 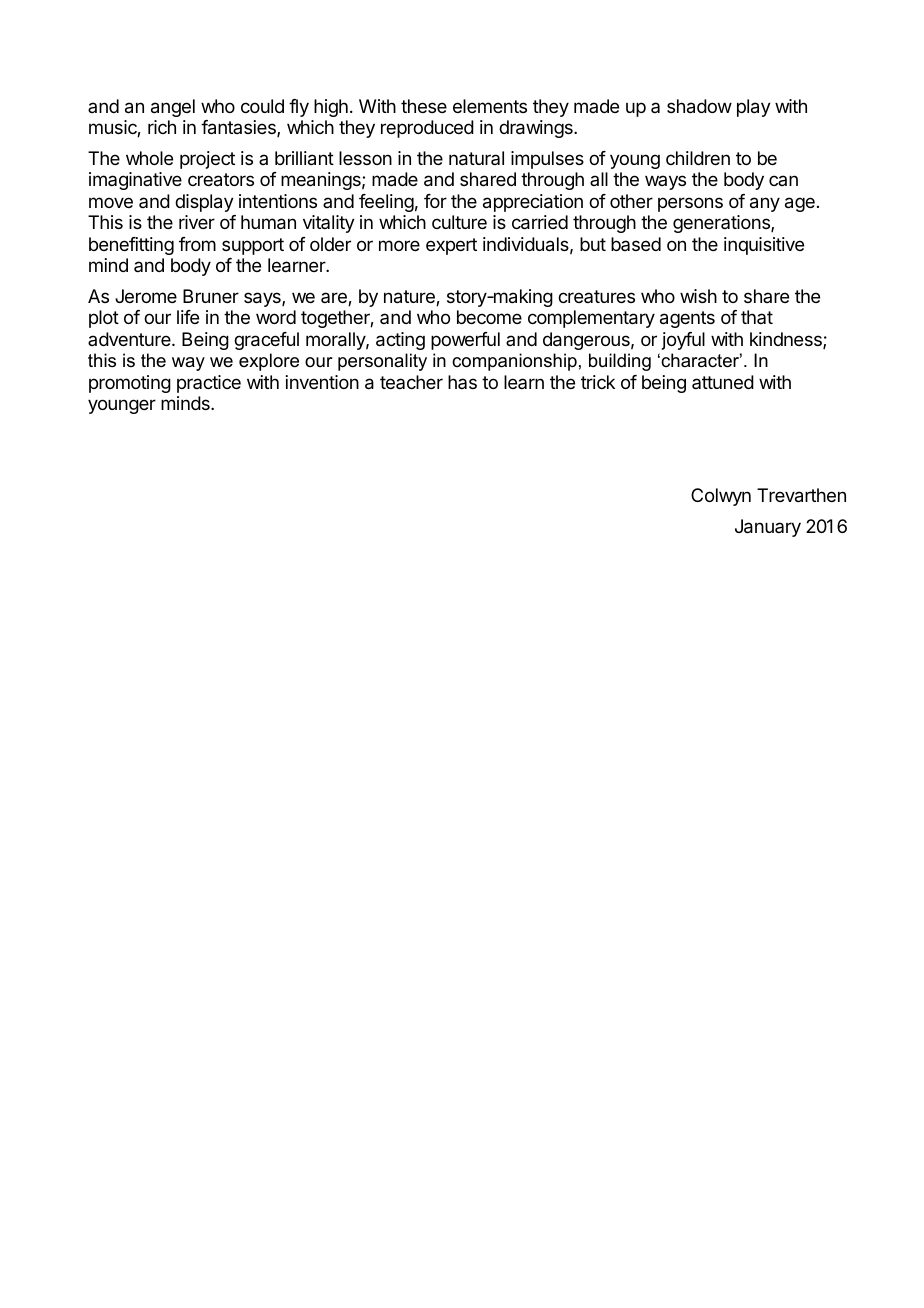 What do you see at coordinates (162, 127) in the screenshot?
I see `rich` at bounding box center [162, 127].
